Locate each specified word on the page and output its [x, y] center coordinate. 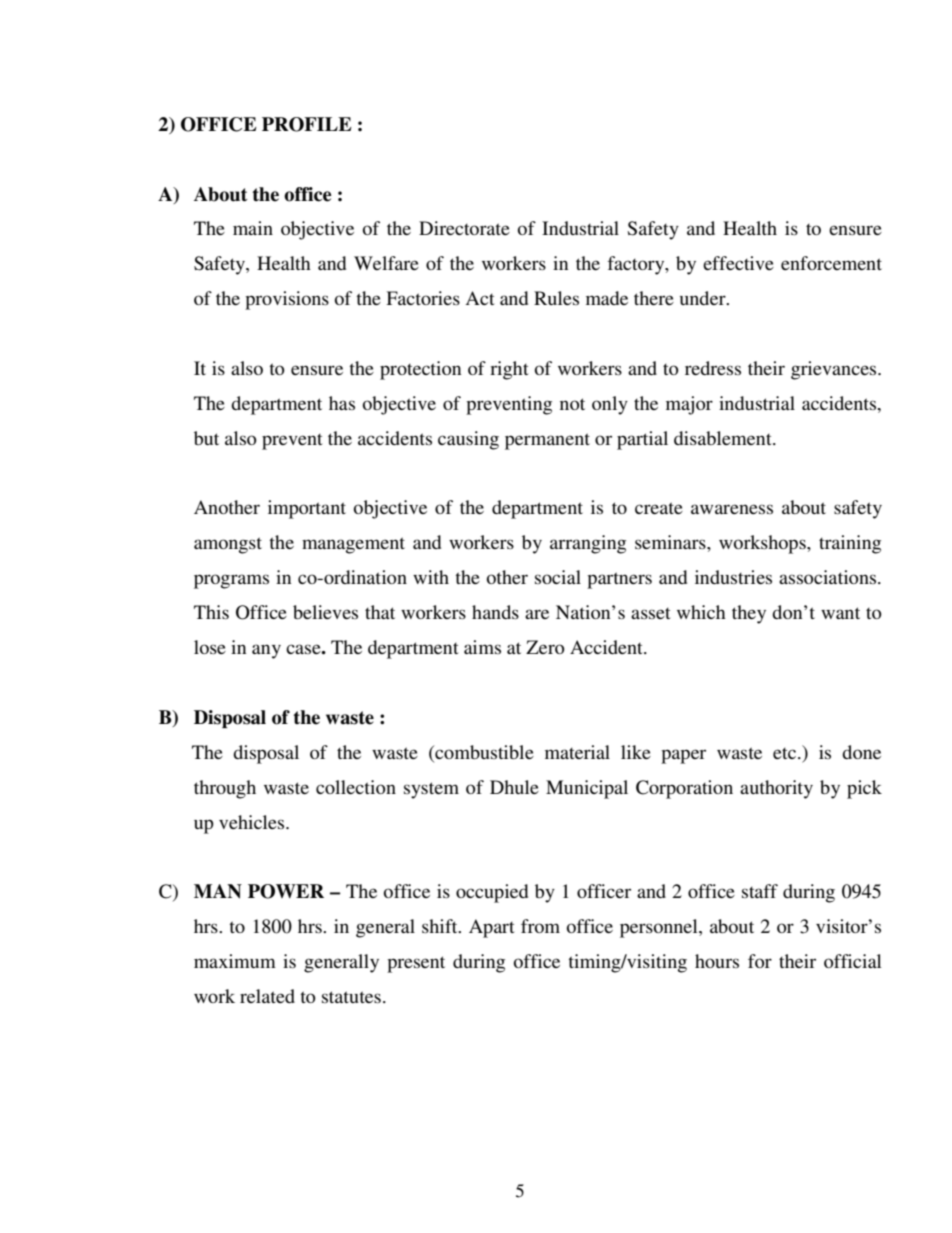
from [540, 926]
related [267, 996]
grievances [835, 370]
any [266, 651]
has [342, 403]
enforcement [831, 263]
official [853, 961]
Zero [545, 647]
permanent [547, 441]
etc [784, 753]
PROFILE [307, 124]
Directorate [464, 228]
